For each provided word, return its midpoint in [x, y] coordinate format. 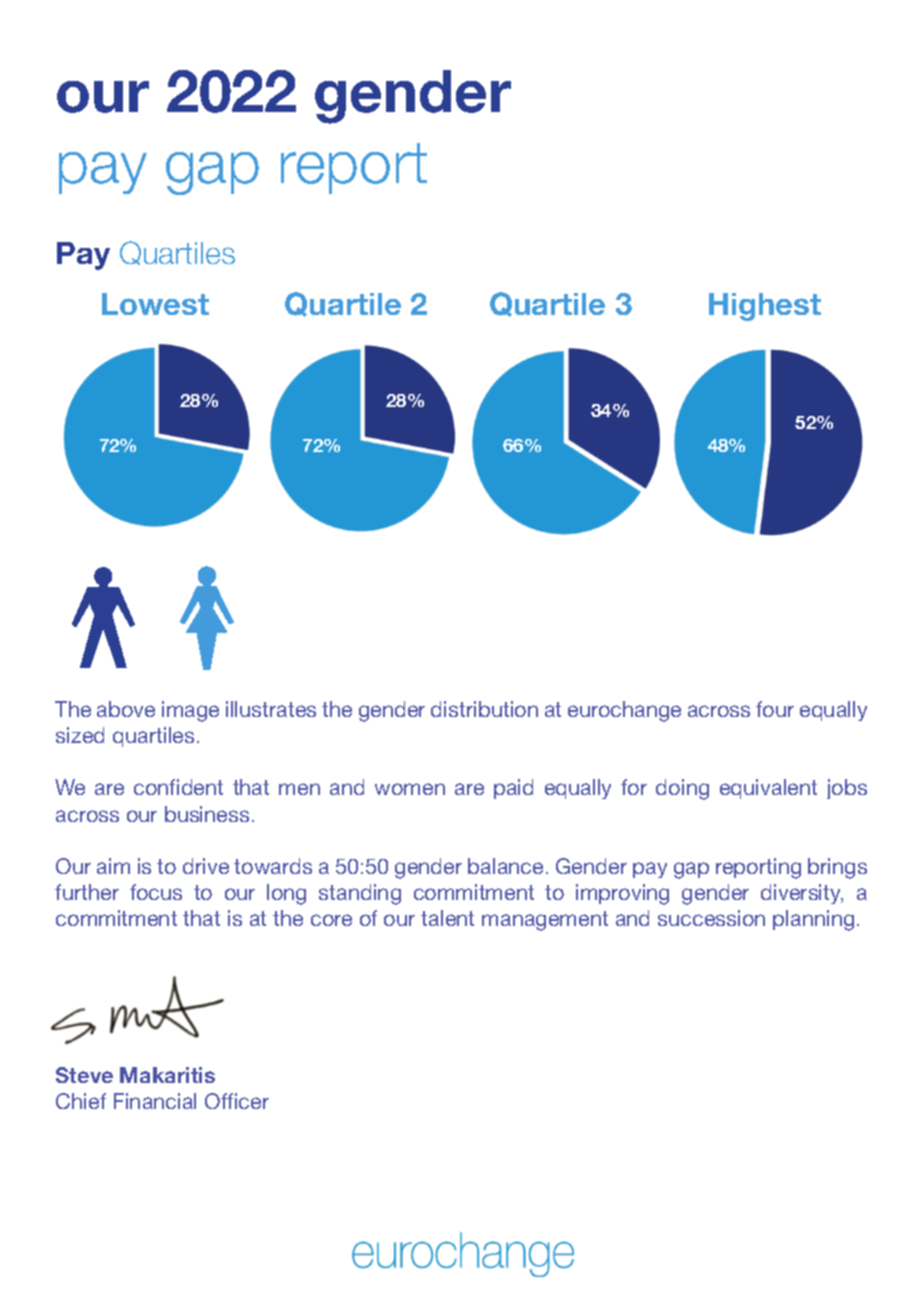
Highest [765, 307]
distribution [484, 709]
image [190, 711]
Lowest [155, 304]
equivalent [768, 789]
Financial [155, 1101]
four [775, 709]
